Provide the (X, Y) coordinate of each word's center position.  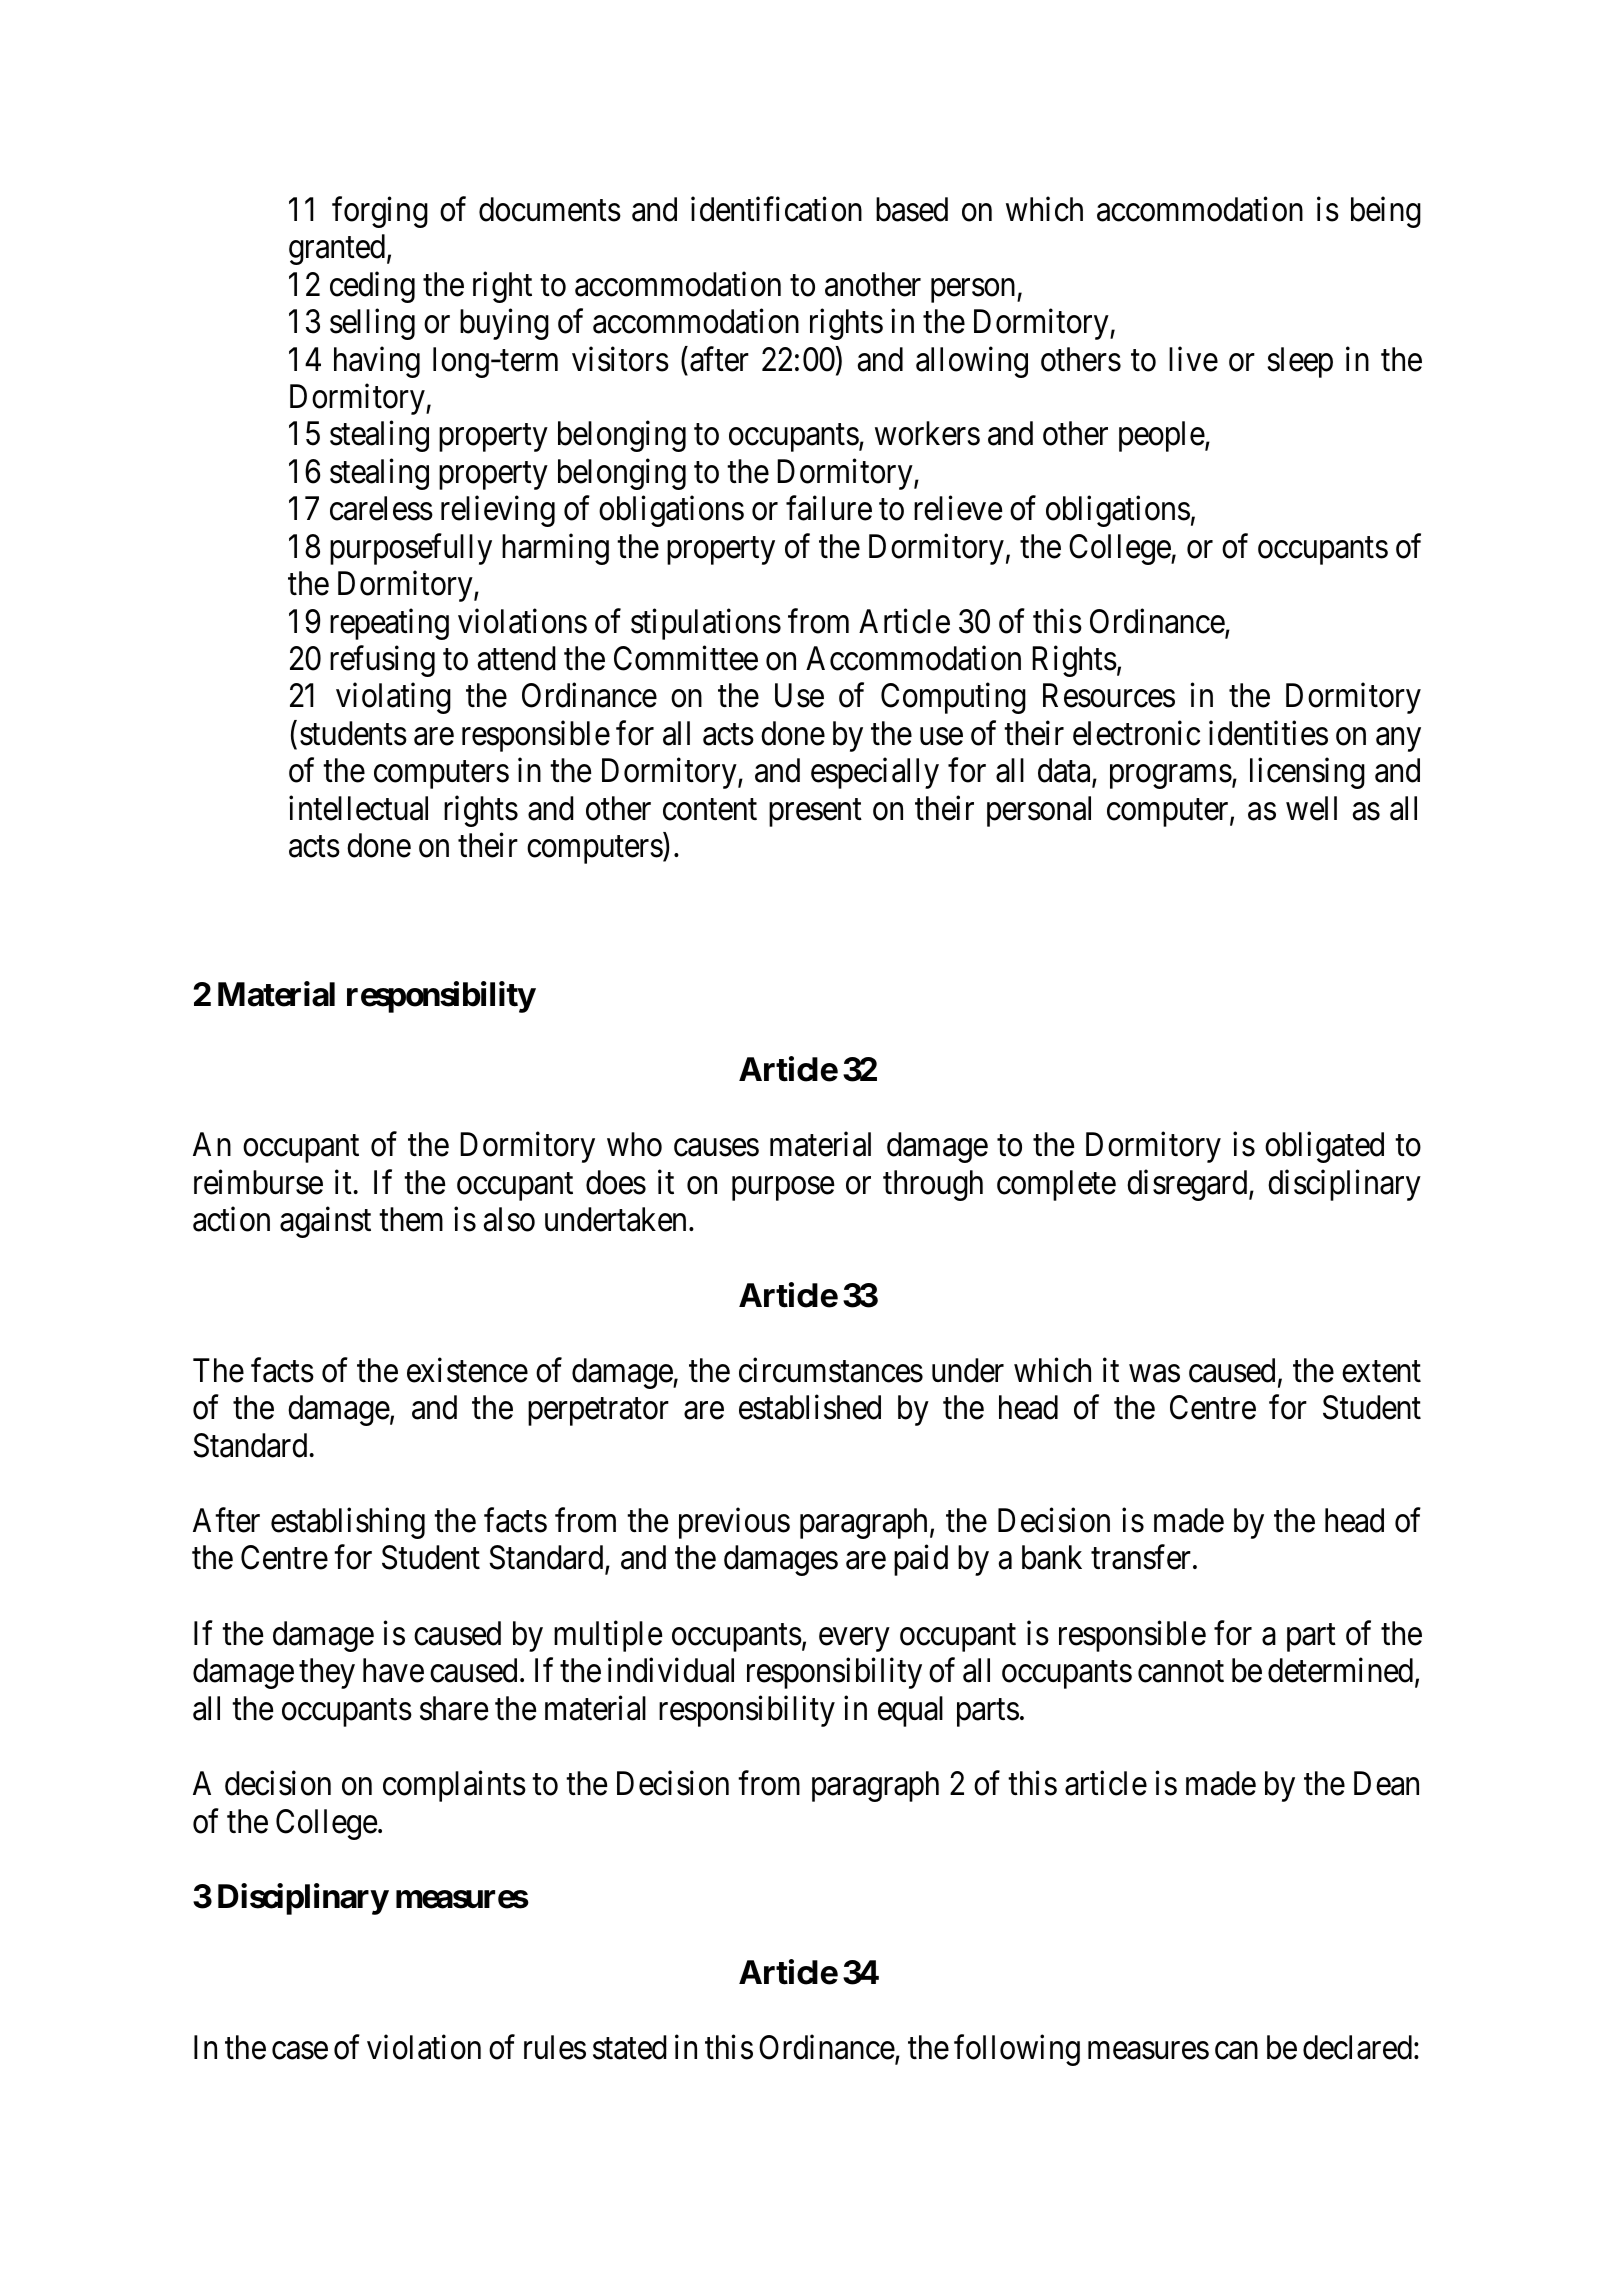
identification (776, 209)
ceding (372, 287)
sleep (1300, 362)
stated (630, 2047)
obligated (1324, 1147)
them (411, 1219)
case (300, 2051)
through (933, 1185)
